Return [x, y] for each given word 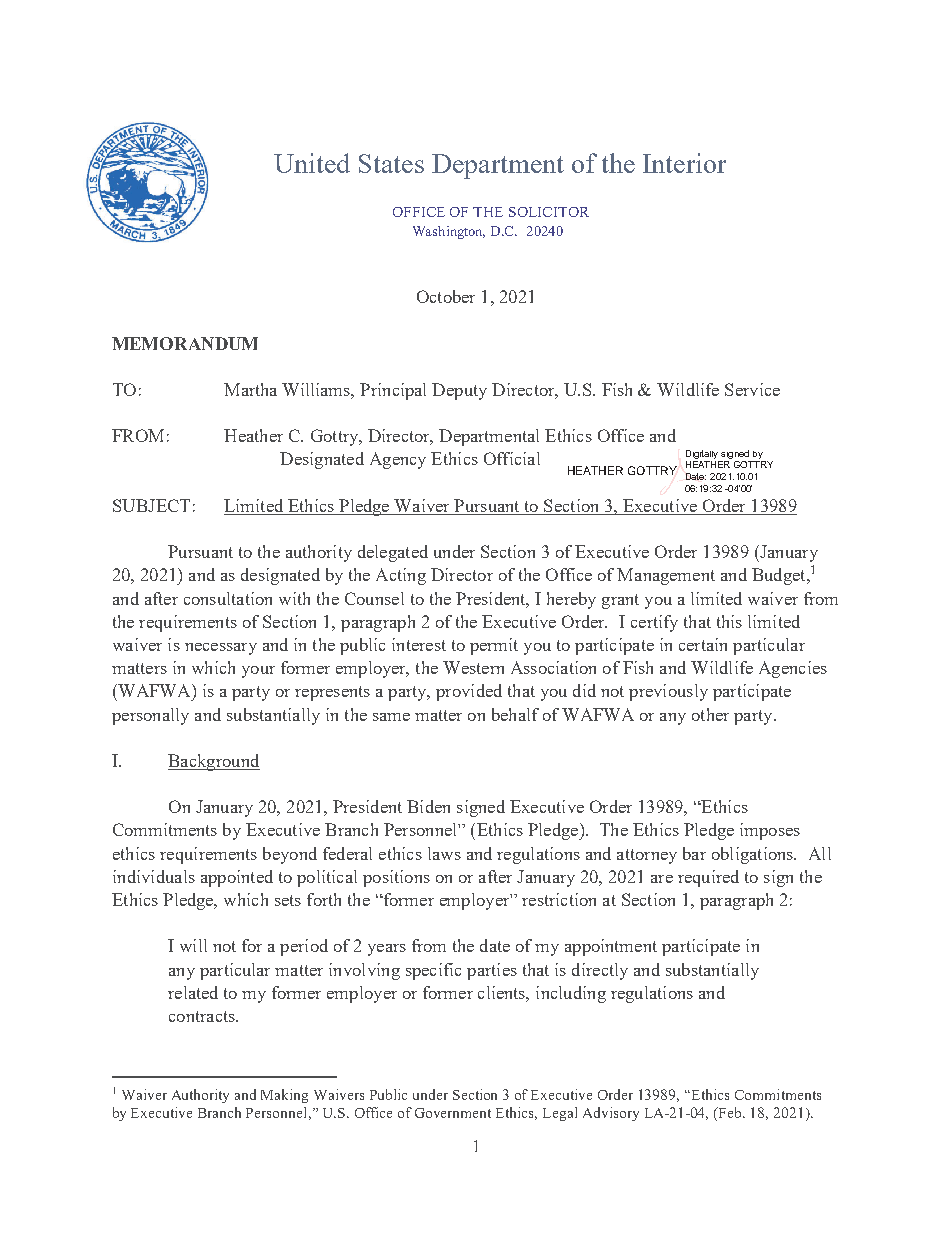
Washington [449, 232]
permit [494, 646]
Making [284, 1096]
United [312, 163]
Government [453, 1113]
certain [703, 644]
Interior [684, 163]
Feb [730, 1112]
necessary [221, 649]
